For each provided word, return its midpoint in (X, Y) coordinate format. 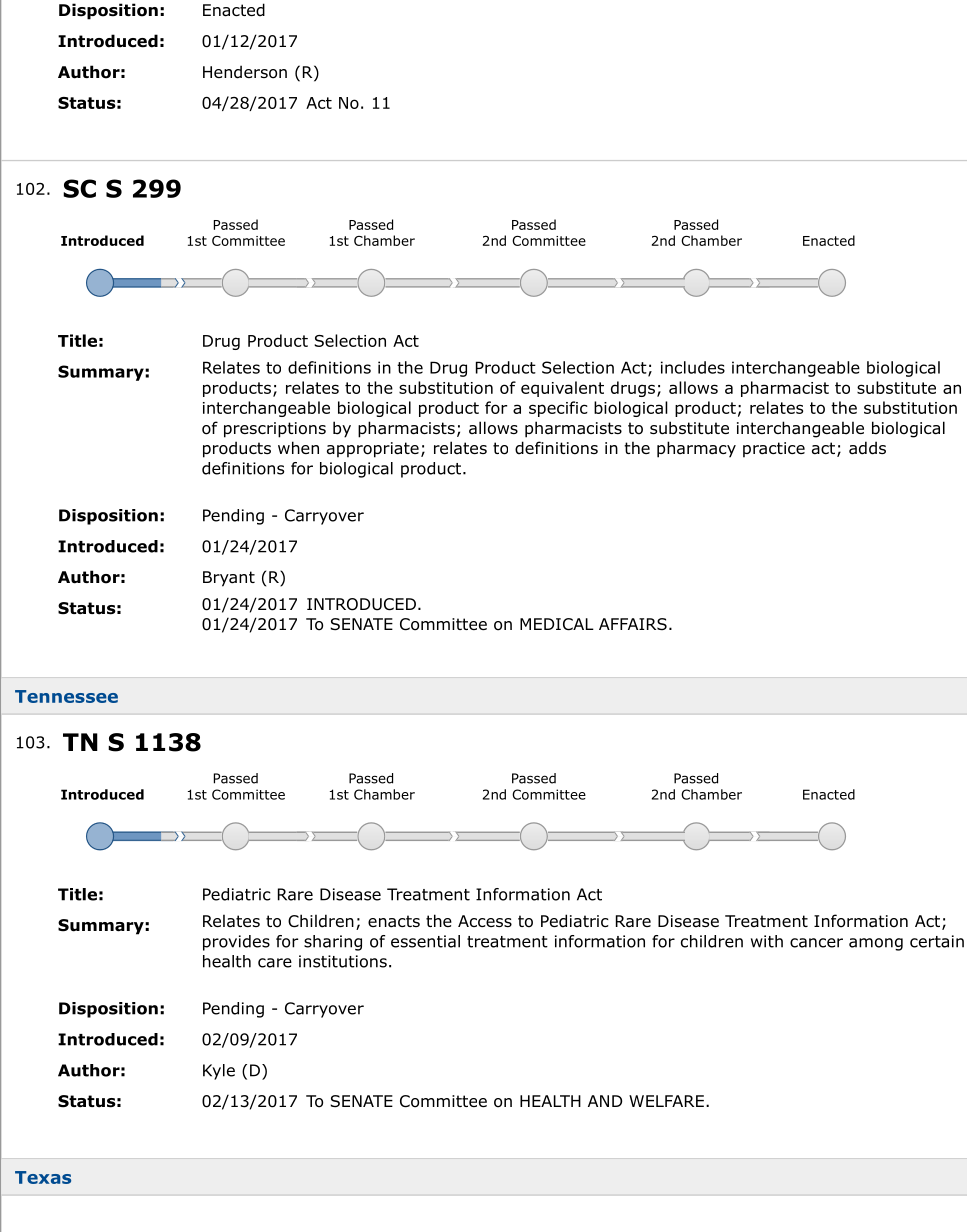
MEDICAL (557, 624)
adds (867, 448)
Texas (43, 1177)
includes (693, 367)
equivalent (562, 389)
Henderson (245, 72)
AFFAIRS (633, 624)
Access (485, 921)
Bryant (229, 579)
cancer (816, 943)
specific (558, 409)
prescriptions (275, 430)
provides (236, 943)
